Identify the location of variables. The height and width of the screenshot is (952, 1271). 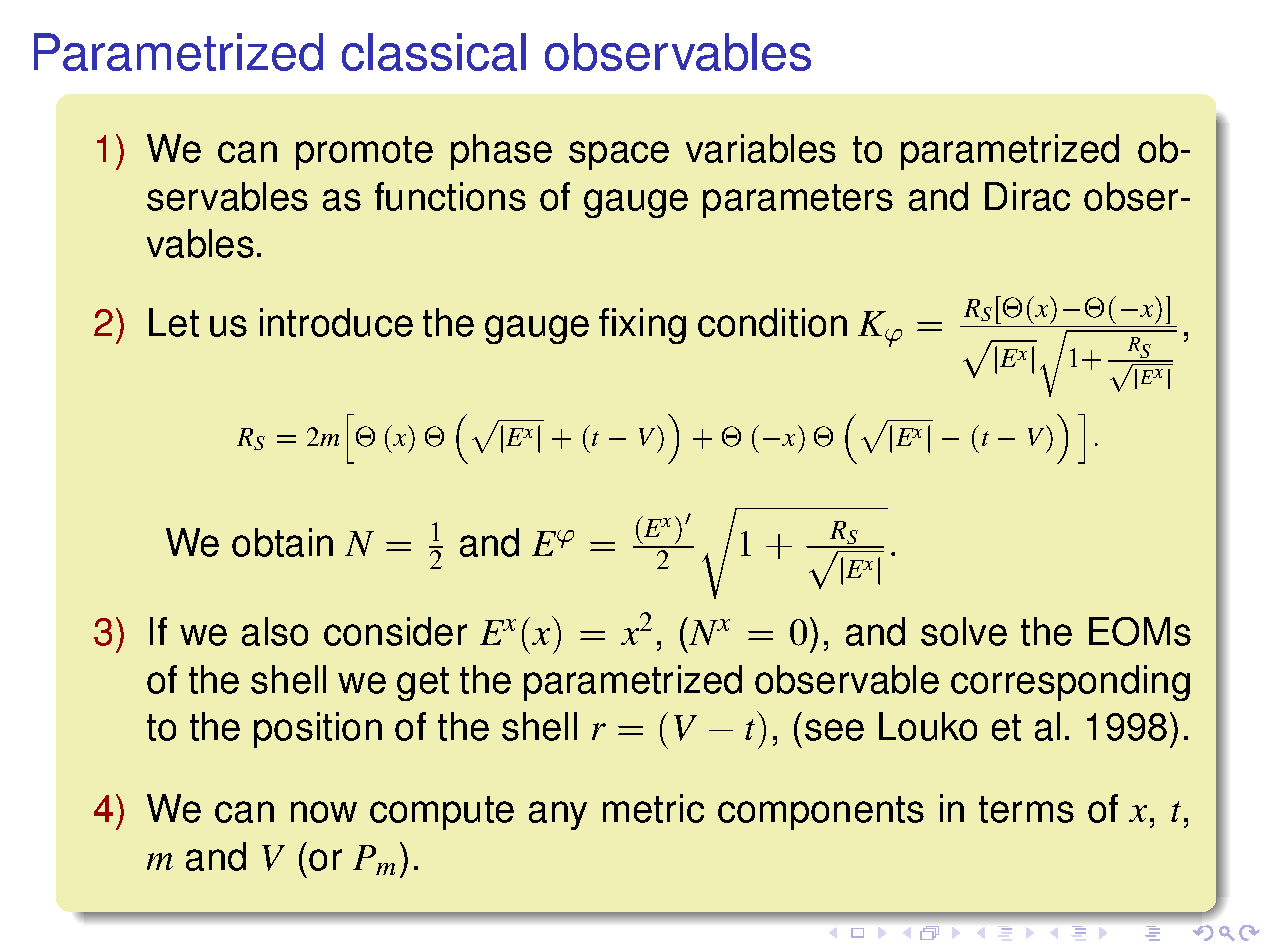
(761, 148).
